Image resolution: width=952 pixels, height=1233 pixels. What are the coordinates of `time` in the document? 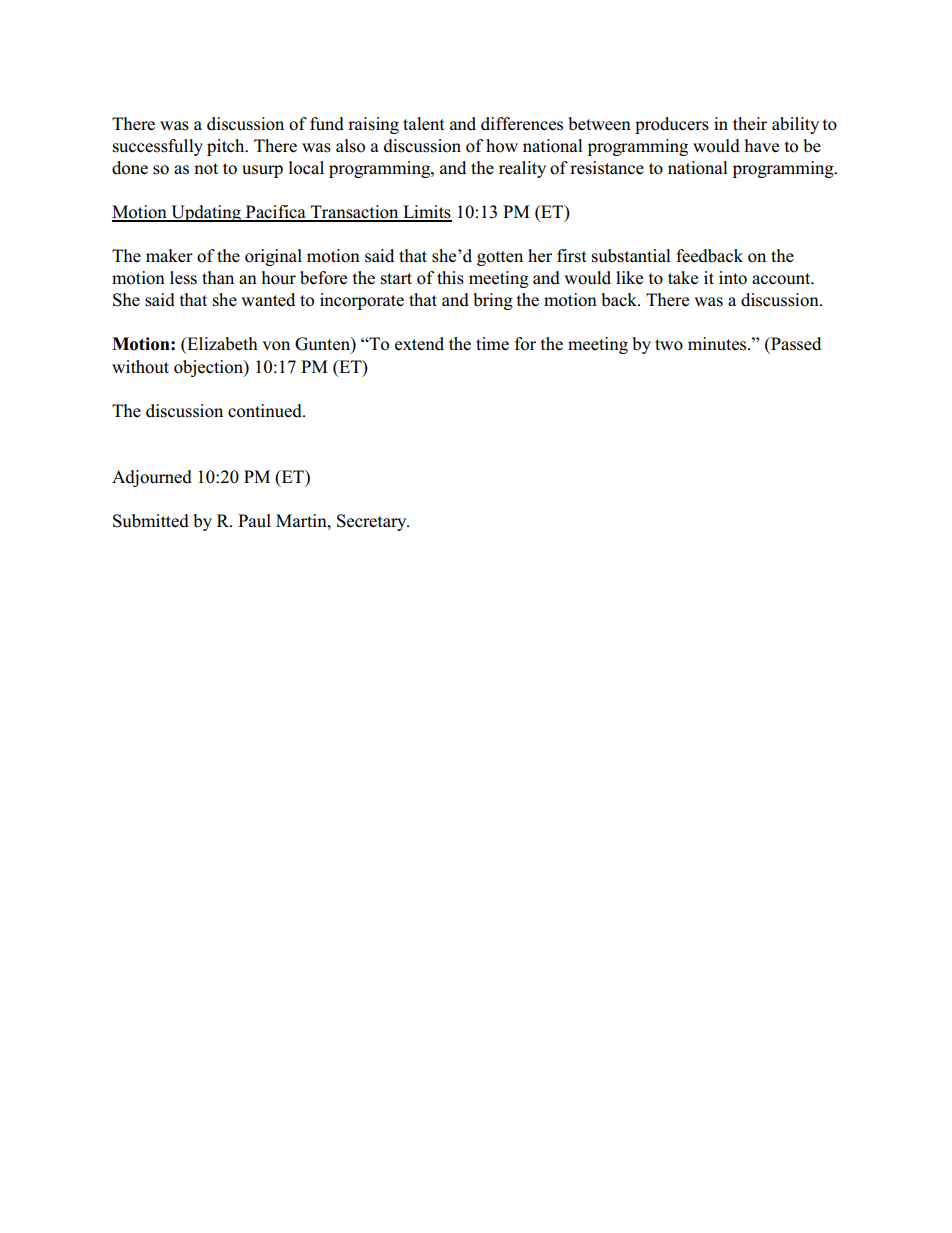 It's located at (492, 344).
